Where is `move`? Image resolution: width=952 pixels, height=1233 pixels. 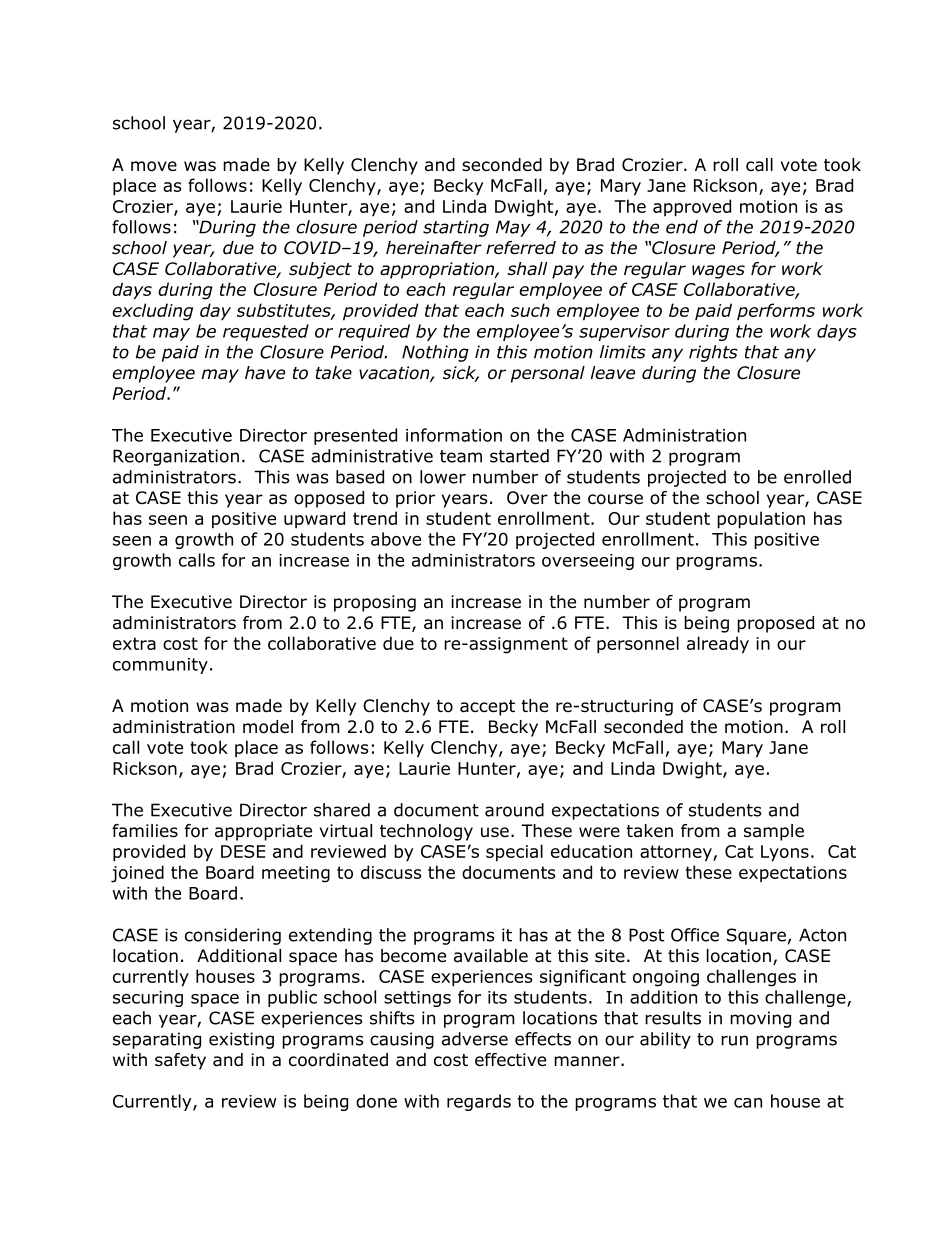 move is located at coordinates (154, 166).
